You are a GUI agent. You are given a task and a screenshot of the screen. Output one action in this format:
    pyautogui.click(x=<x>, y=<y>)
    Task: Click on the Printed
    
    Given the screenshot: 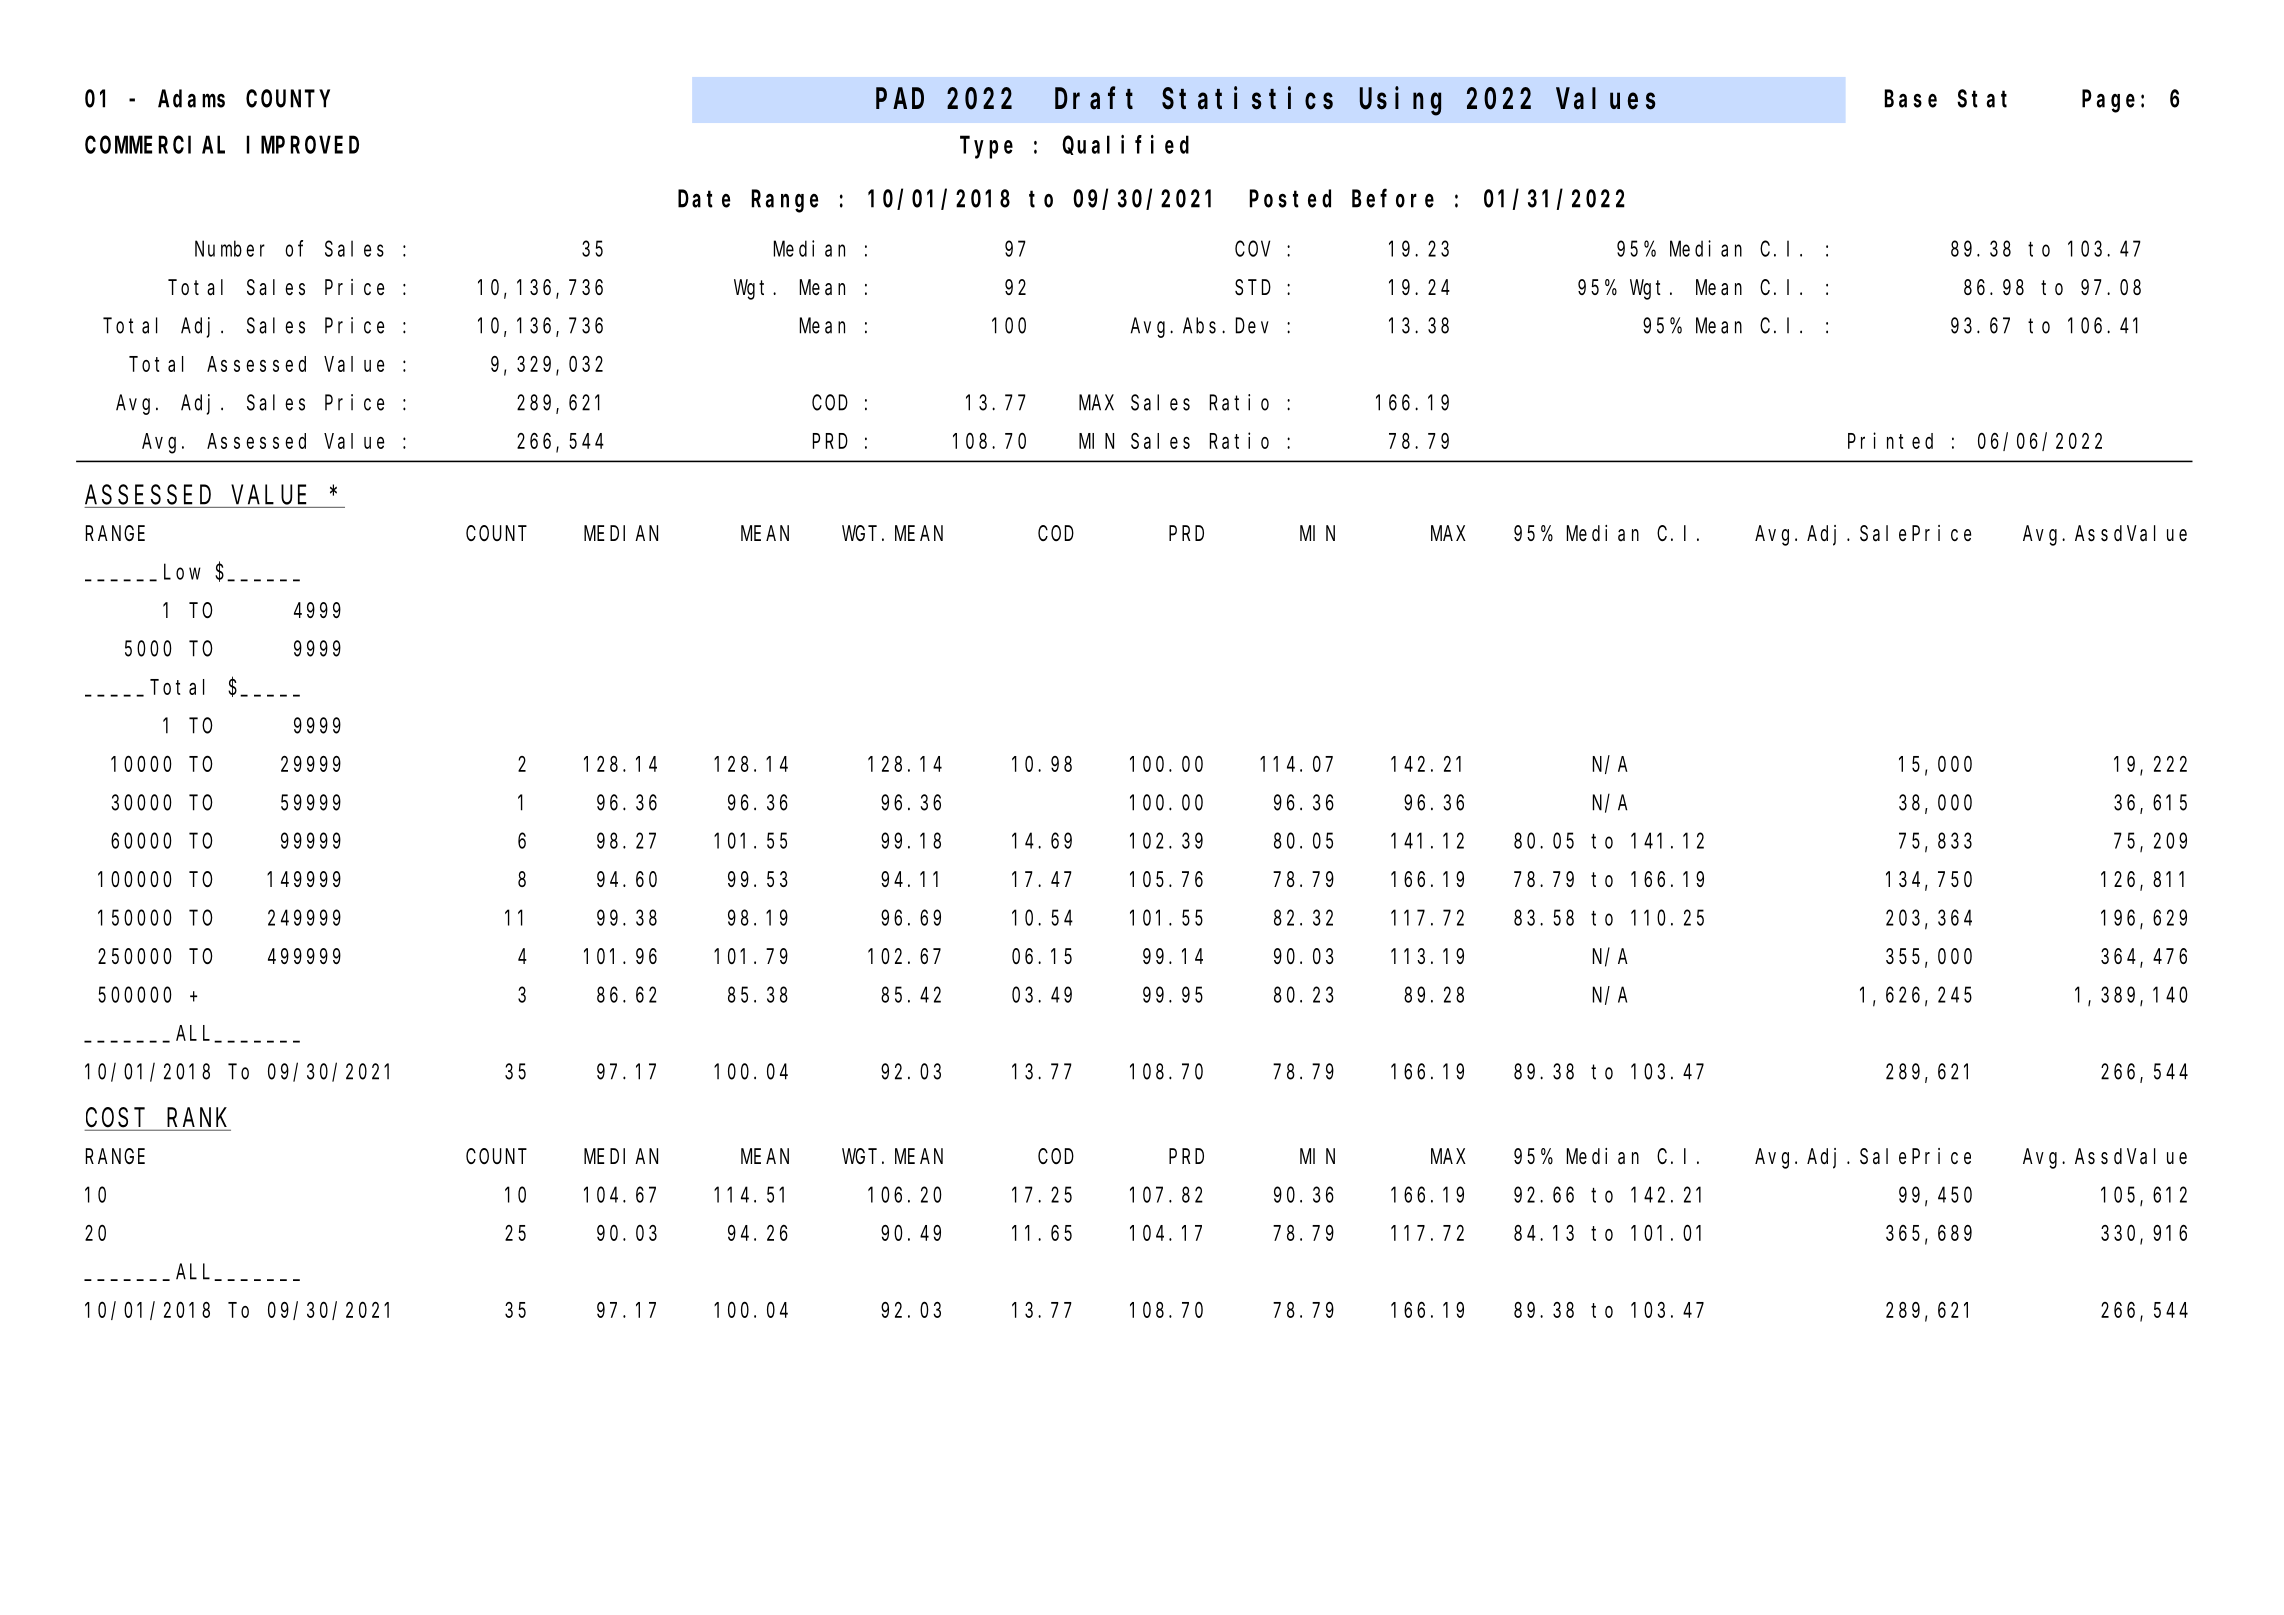 What is the action you would take?
    pyautogui.click(x=1890, y=440)
